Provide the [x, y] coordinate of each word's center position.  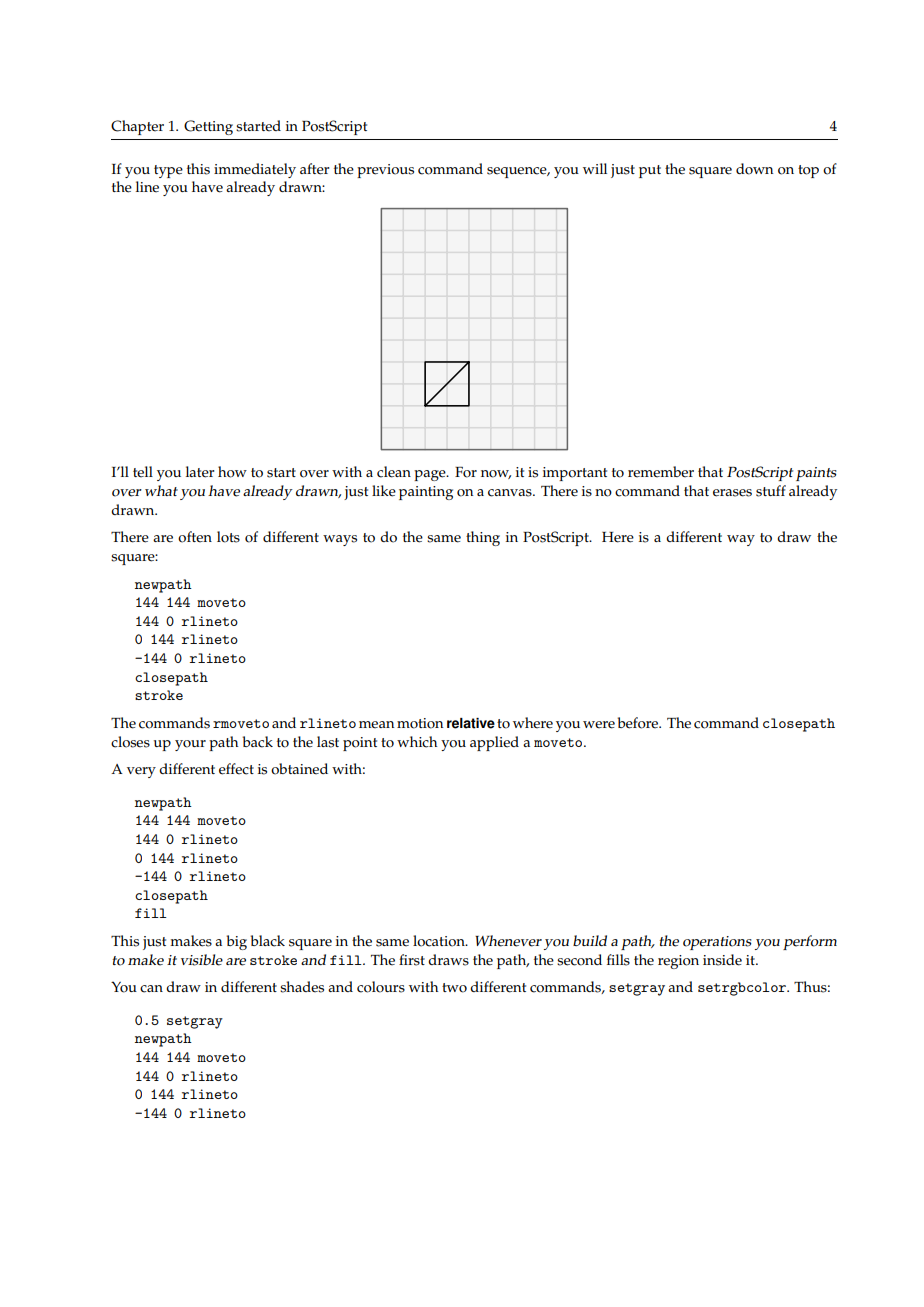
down [754, 169]
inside [722, 960]
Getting [208, 127]
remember [661, 472]
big [236, 942]
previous [385, 171]
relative [471, 723]
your [190, 745]
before [639, 723]
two [454, 988]
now [496, 474]
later [200, 472]
